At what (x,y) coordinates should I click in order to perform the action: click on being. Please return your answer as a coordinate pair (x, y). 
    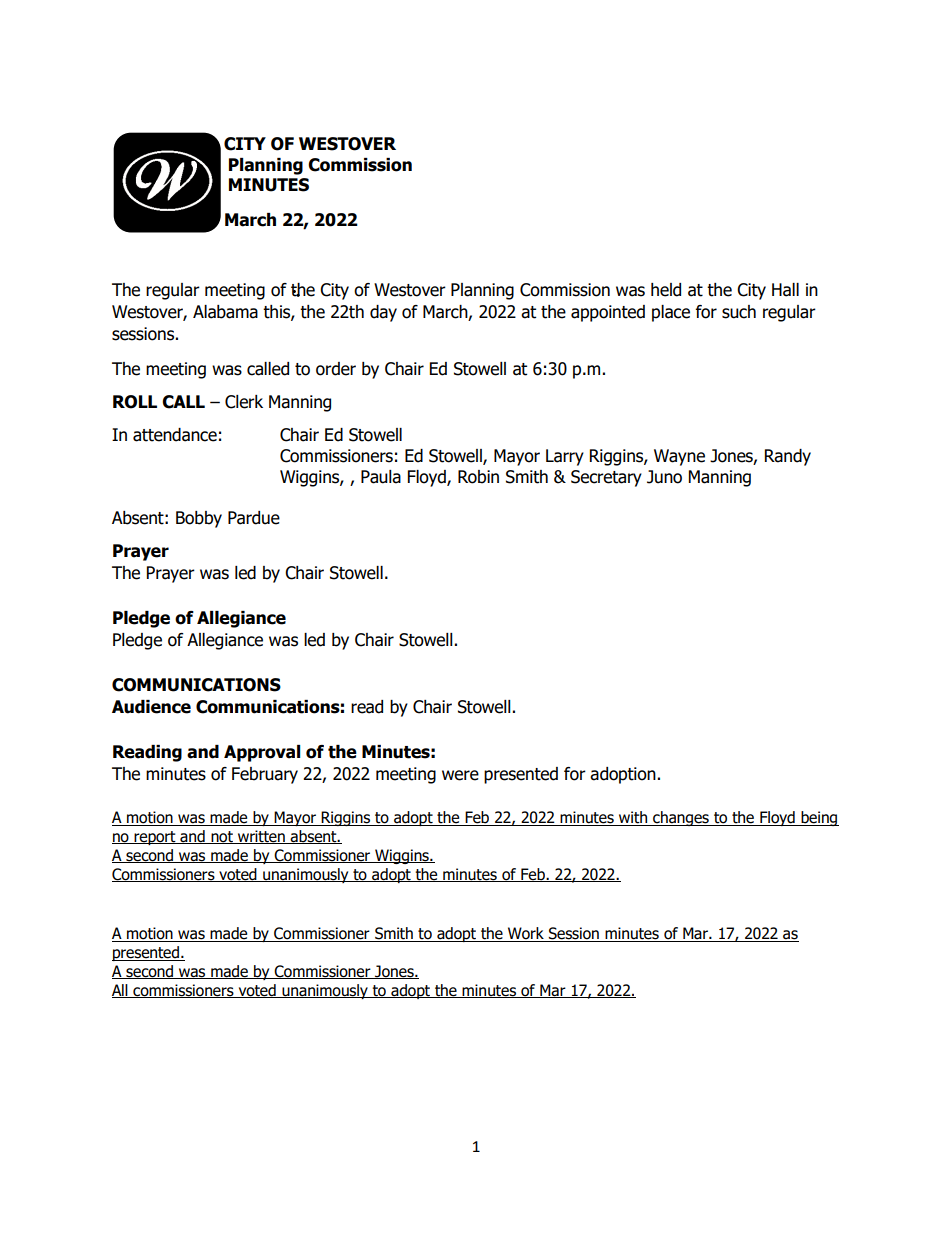
    Looking at the image, I should click on (819, 818).
